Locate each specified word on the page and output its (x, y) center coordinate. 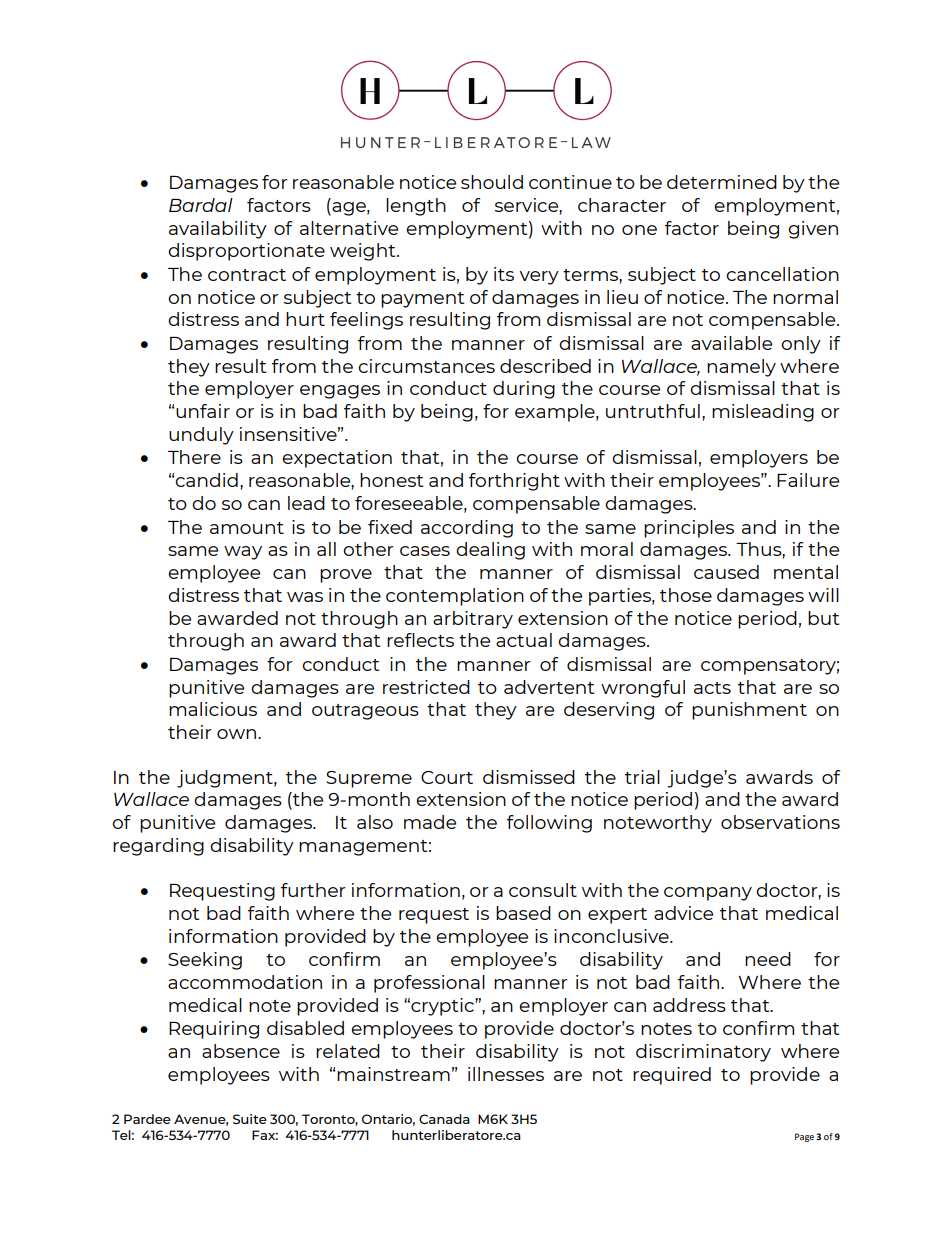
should (492, 182)
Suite (250, 1119)
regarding (158, 847)
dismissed (529, 777)
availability (218, 230)
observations (780, 822)
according (467, 529)
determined (722, 182)
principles (689, 529)
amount (247, 528)
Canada (444, 1119)
